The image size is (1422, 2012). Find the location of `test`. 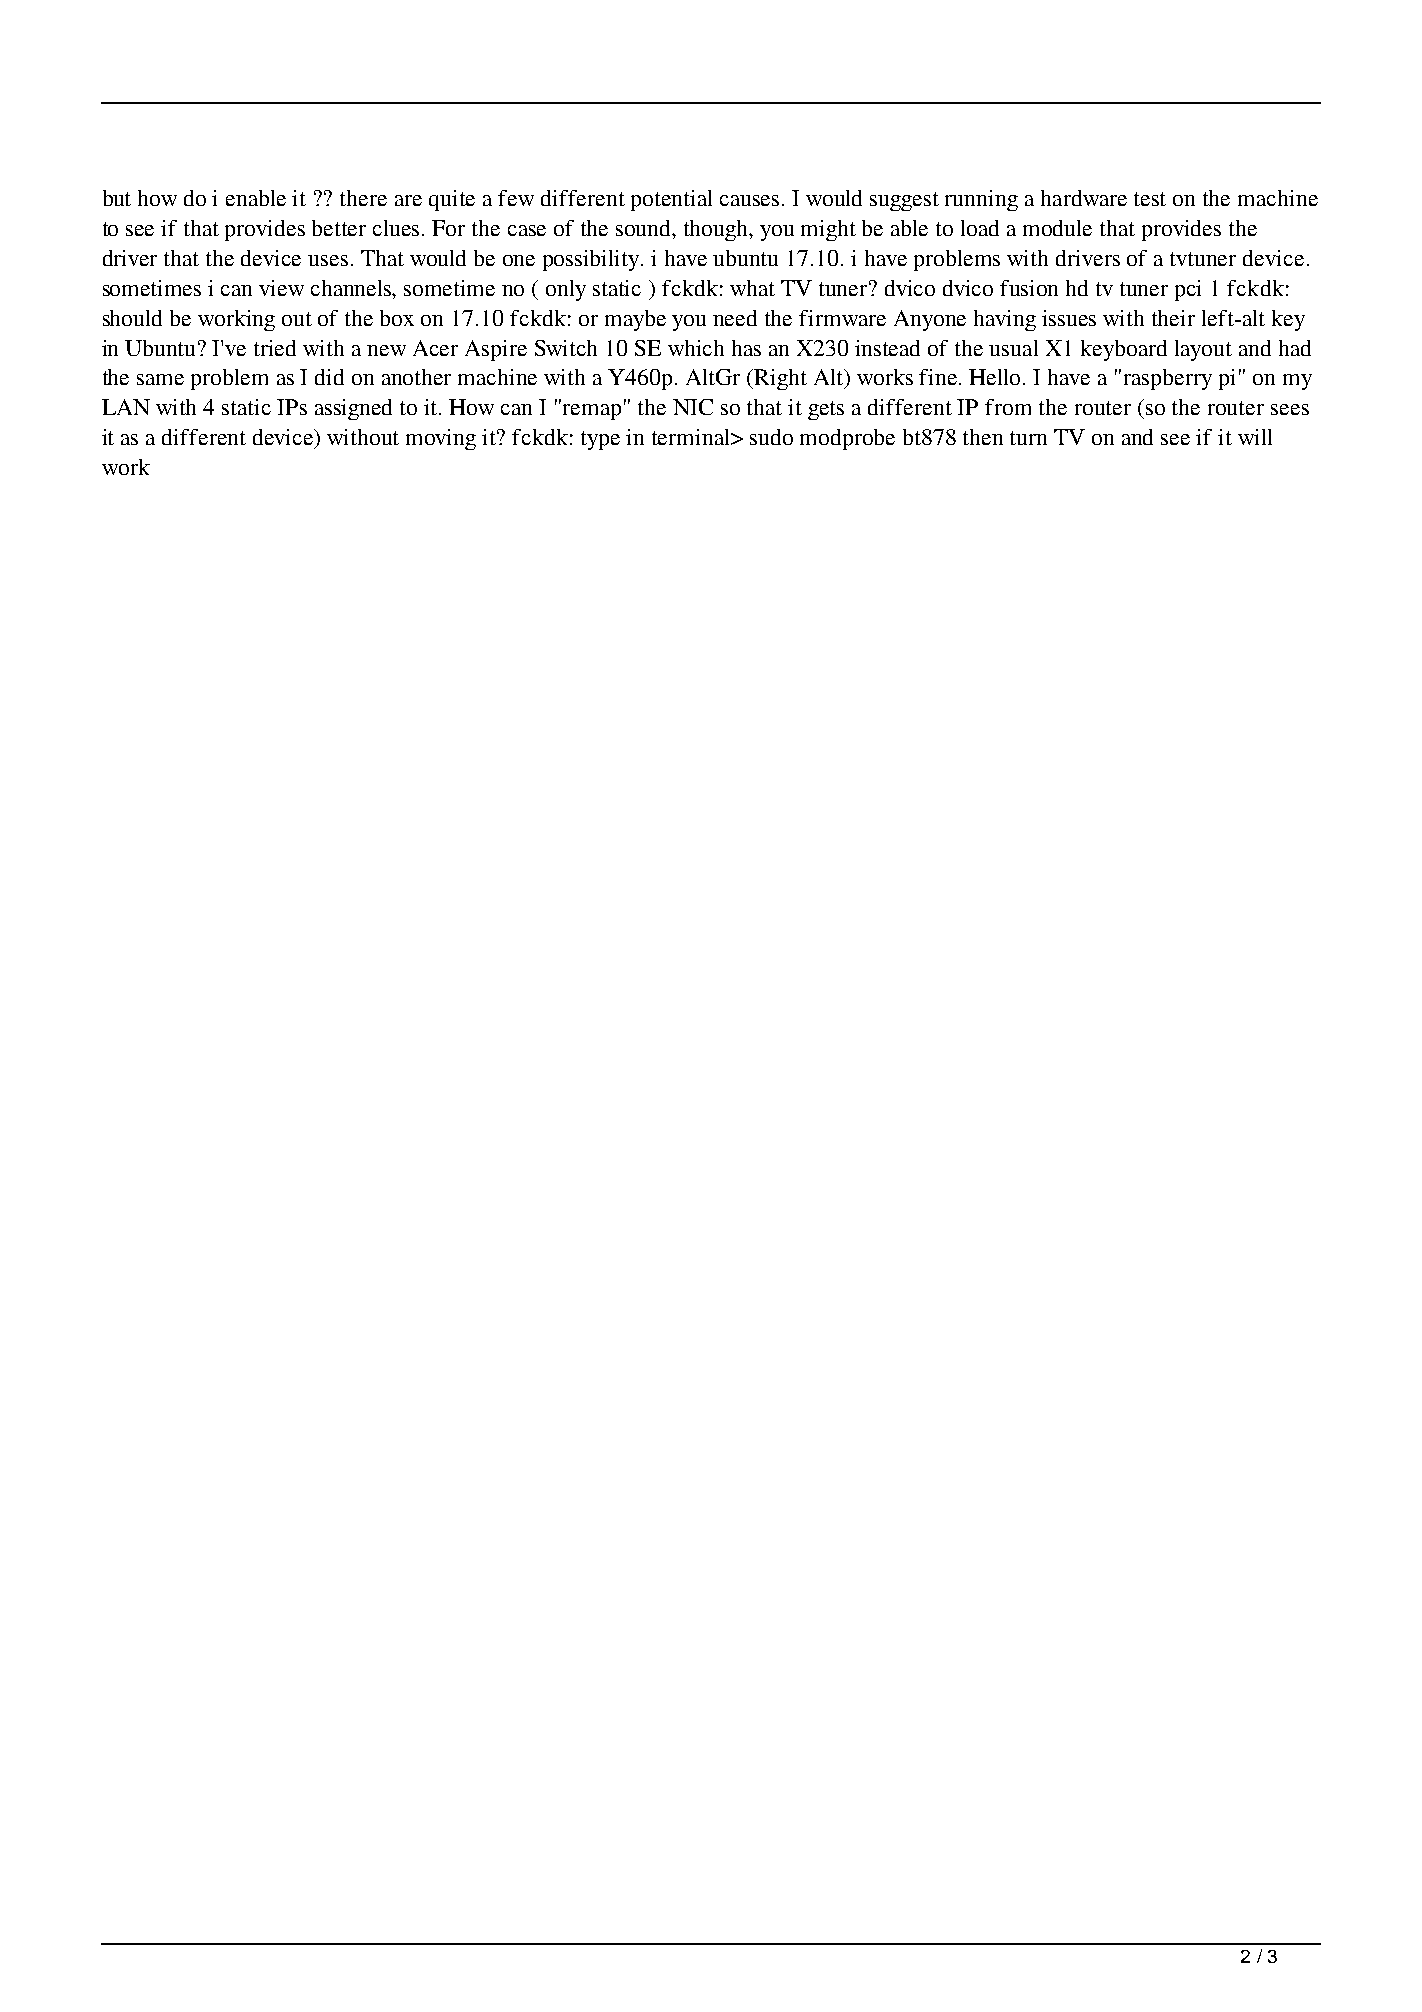

test is located at coordinates (1150, 199).
